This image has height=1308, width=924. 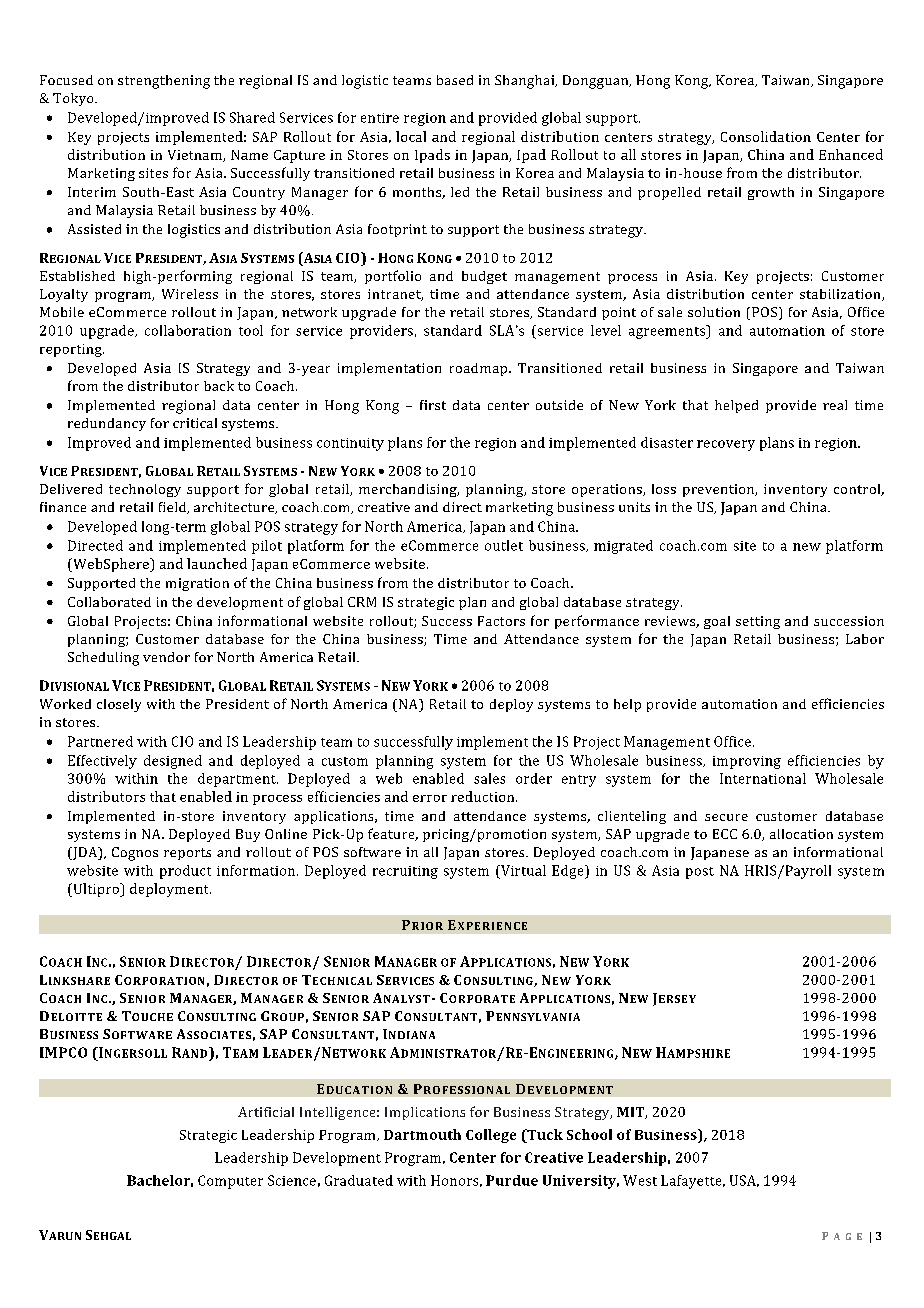 I want to click on error, so click(x=430, y=798).
